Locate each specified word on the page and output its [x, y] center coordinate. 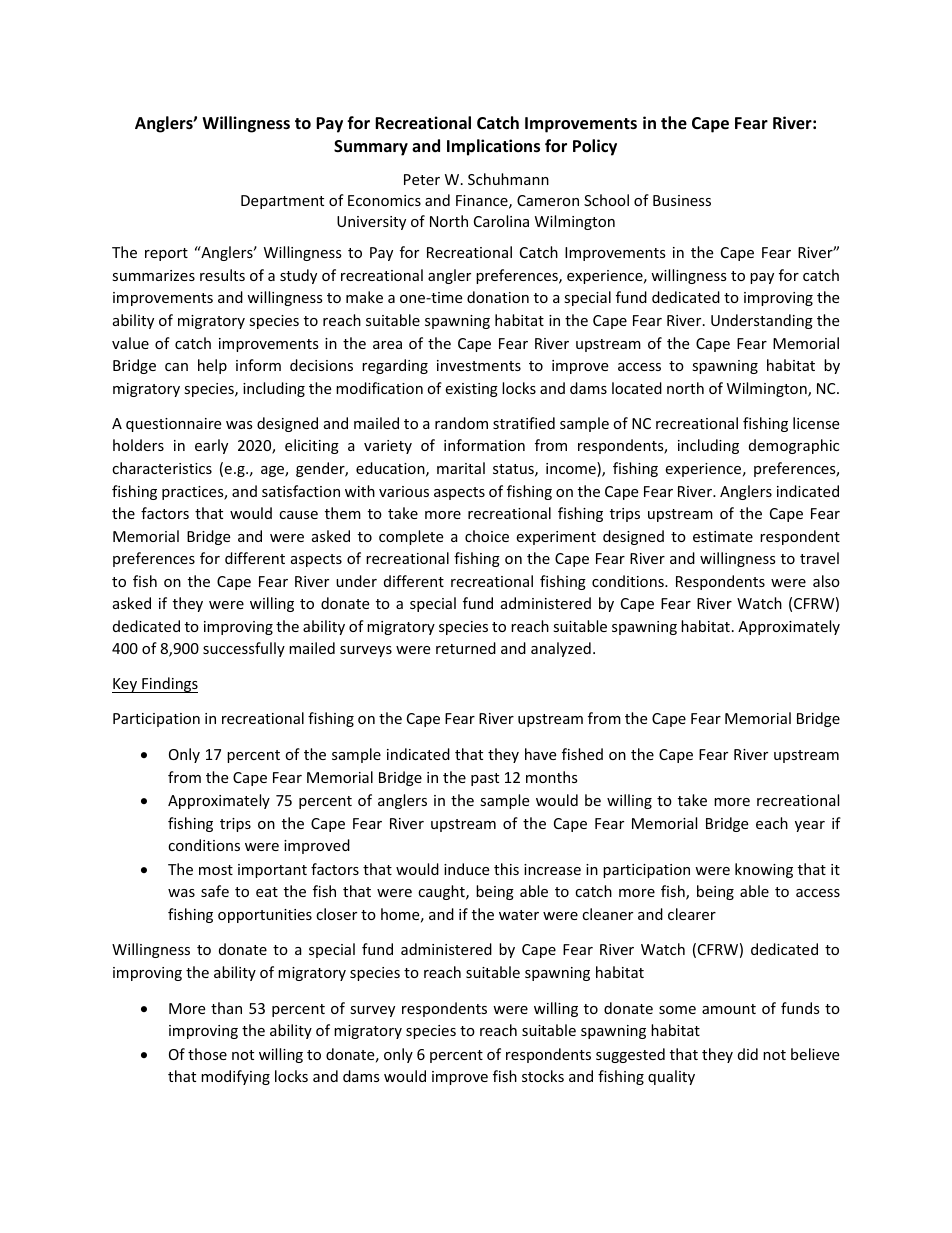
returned [466, 648]
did [748, 1054]
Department [282, 202]
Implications [493, 147]
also [826, 581]
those [207, 1054]
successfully [244, 649]
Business [682, 200]
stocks [543, 1076]
